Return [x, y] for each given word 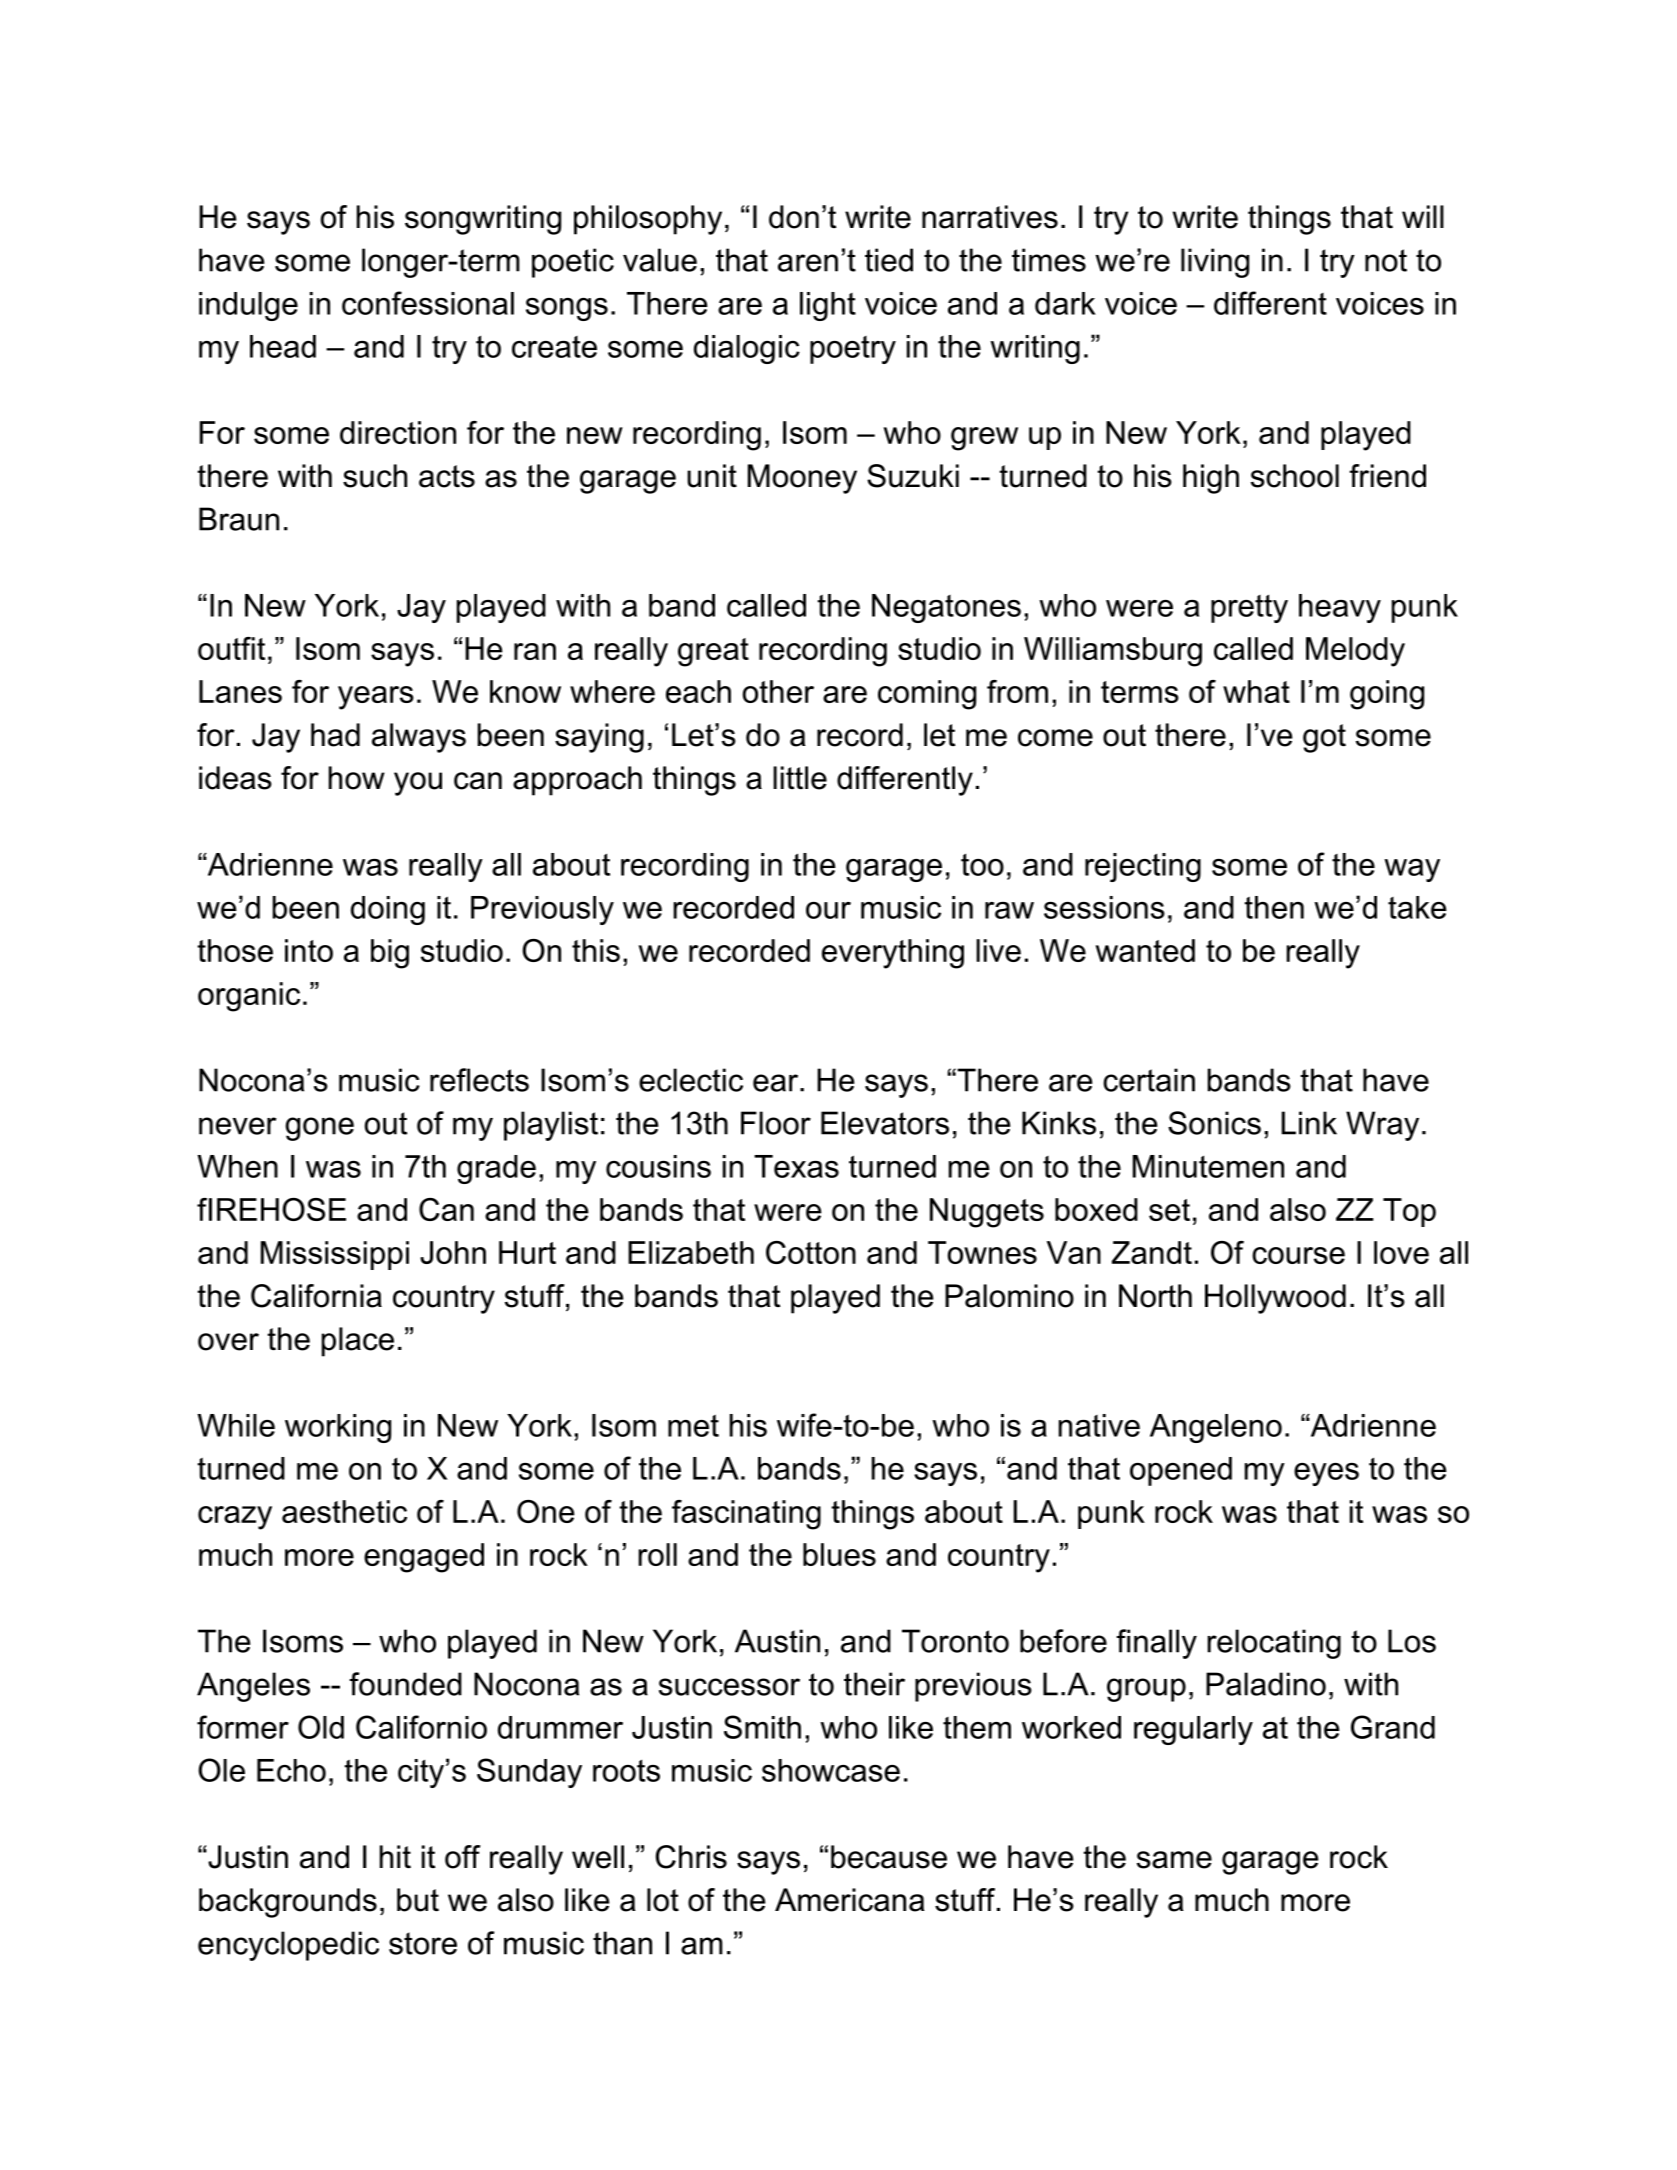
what [1256, 691]
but [418, 1900]
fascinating [746, 1515]
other [778, 691]
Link [1309, 1123]
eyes [1326, 1474]
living [1215, 263]
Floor [776, 1123]
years [376, 698]
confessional [428, 303]
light [828, 306]
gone [319, 1129]
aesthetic [344, 1511]
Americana [850, 1900]
